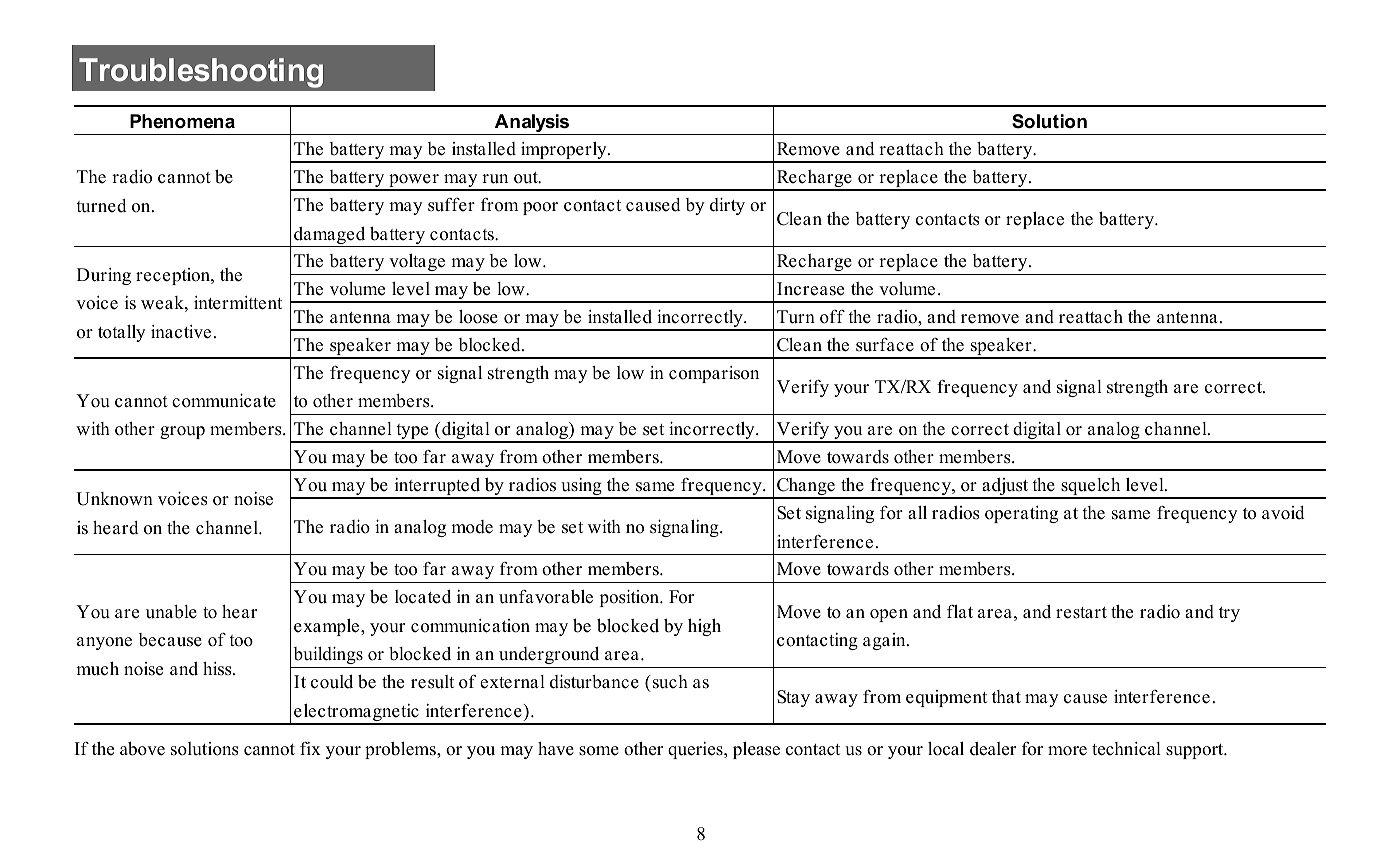  What do you see at coordinates (727, 206) in the image?
I see `dirty` at bounding box center [727, 206].
